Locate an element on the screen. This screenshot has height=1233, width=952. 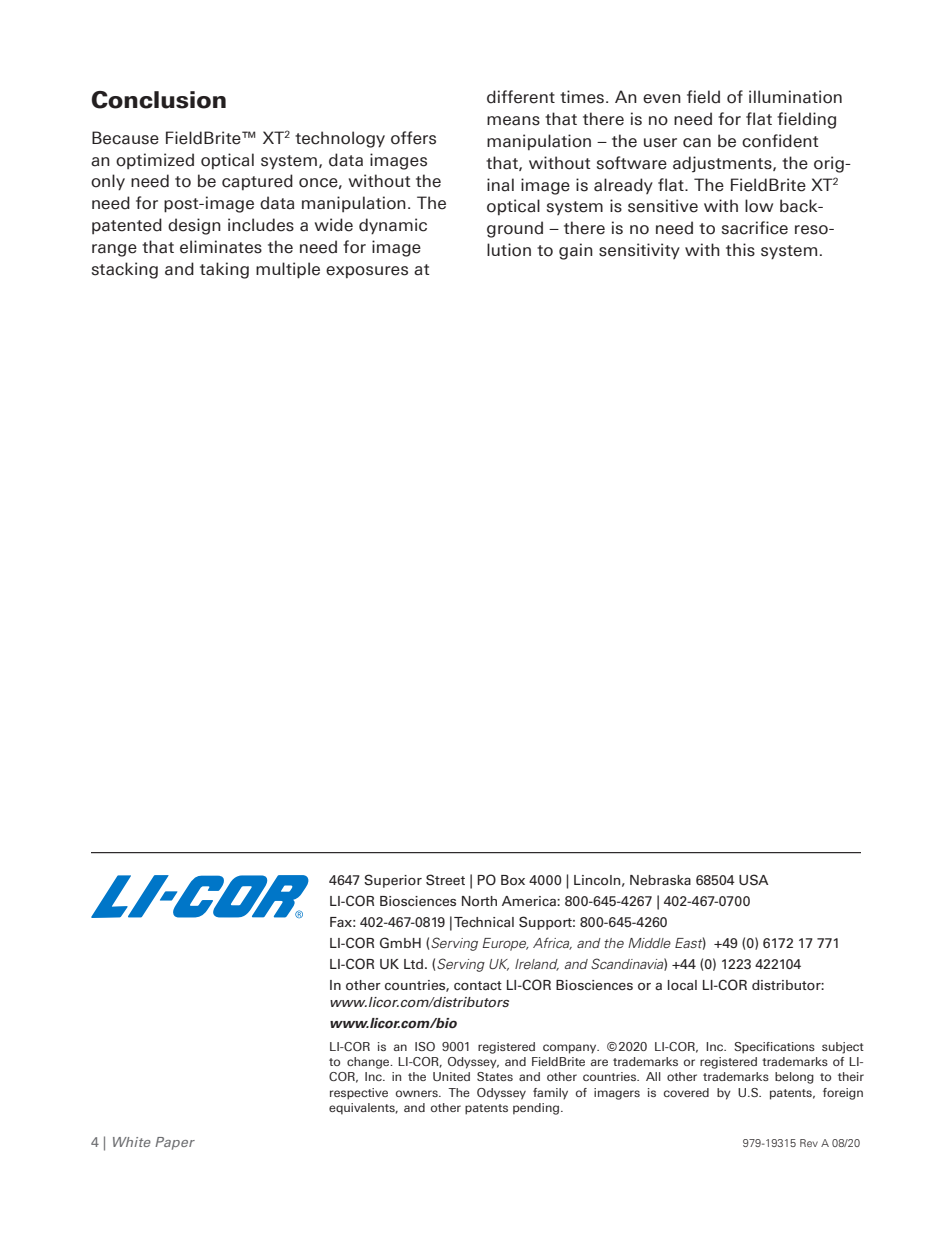
States is located at coordinates (495, 1076).
